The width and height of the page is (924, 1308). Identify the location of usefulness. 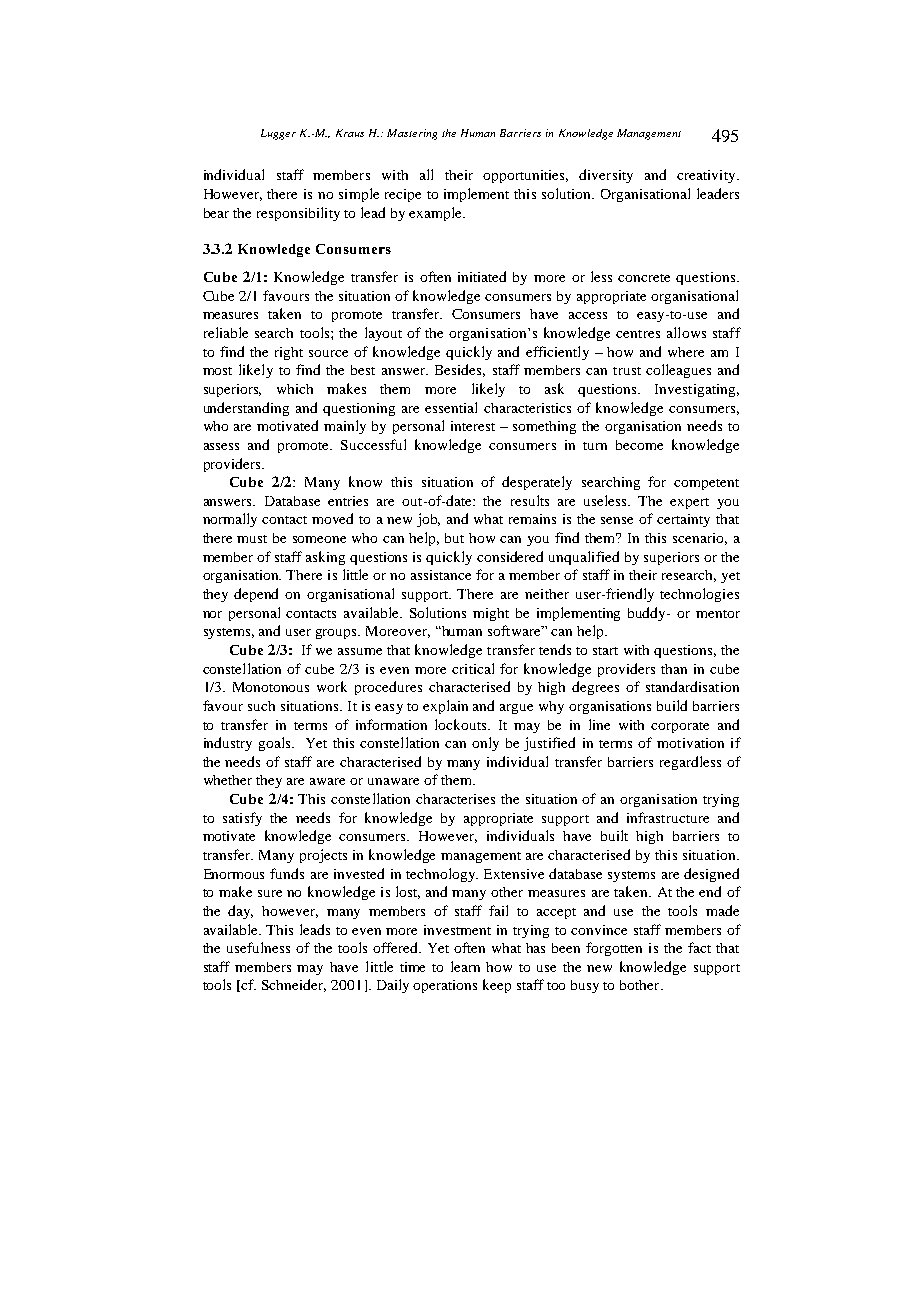
(258, 947).
